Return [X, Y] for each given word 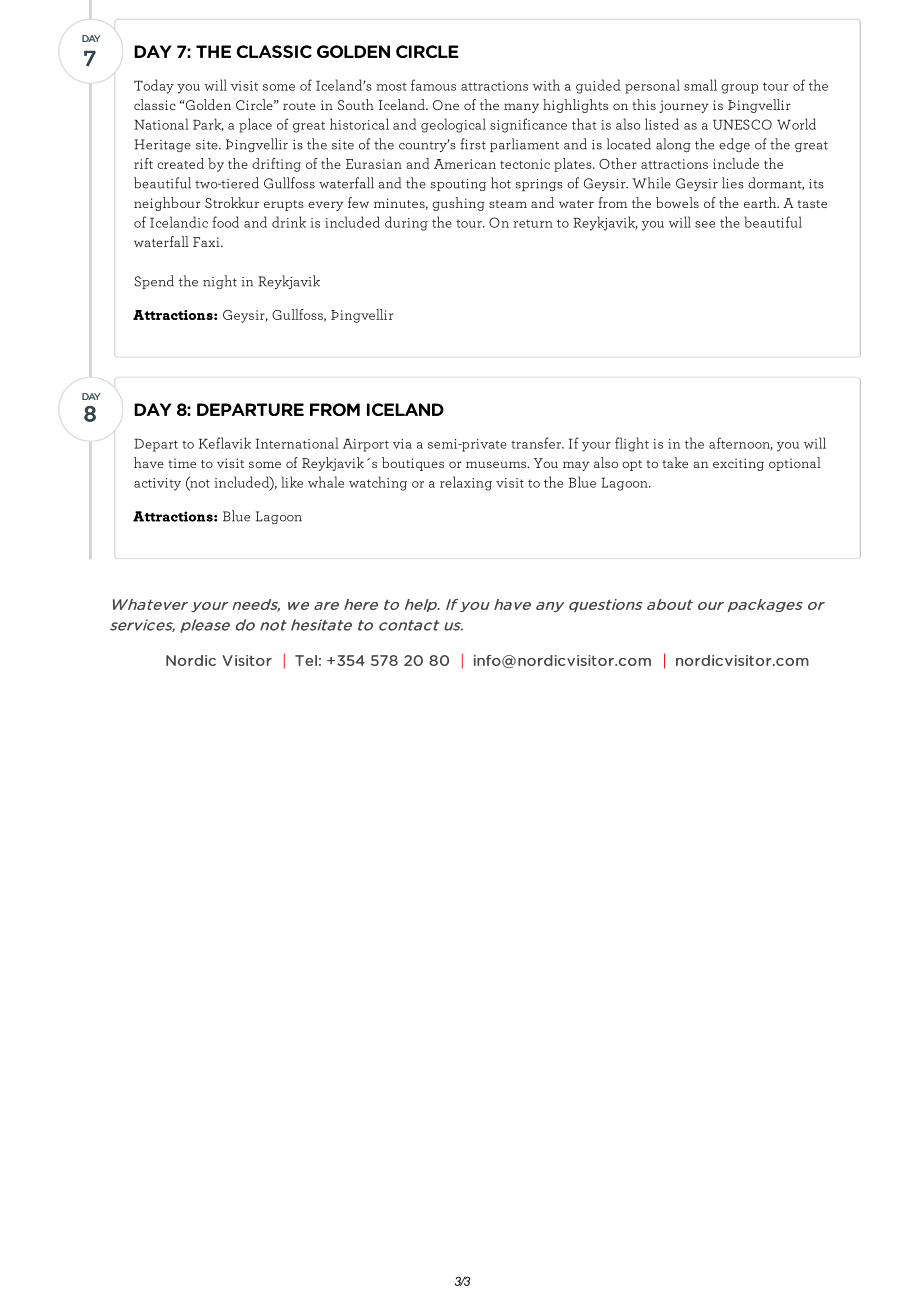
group [739, 89]
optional [795, 464]
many [521, 108]
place [255, 125]
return [533, 223]
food [225, 222]
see [705, 224]
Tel [306, 660]
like [292, 482]
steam [508, 204]
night [220, 282]
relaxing [466, 483]
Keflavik [225, 443]
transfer [537, 443]
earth [761, 202]
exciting [738, 464]
